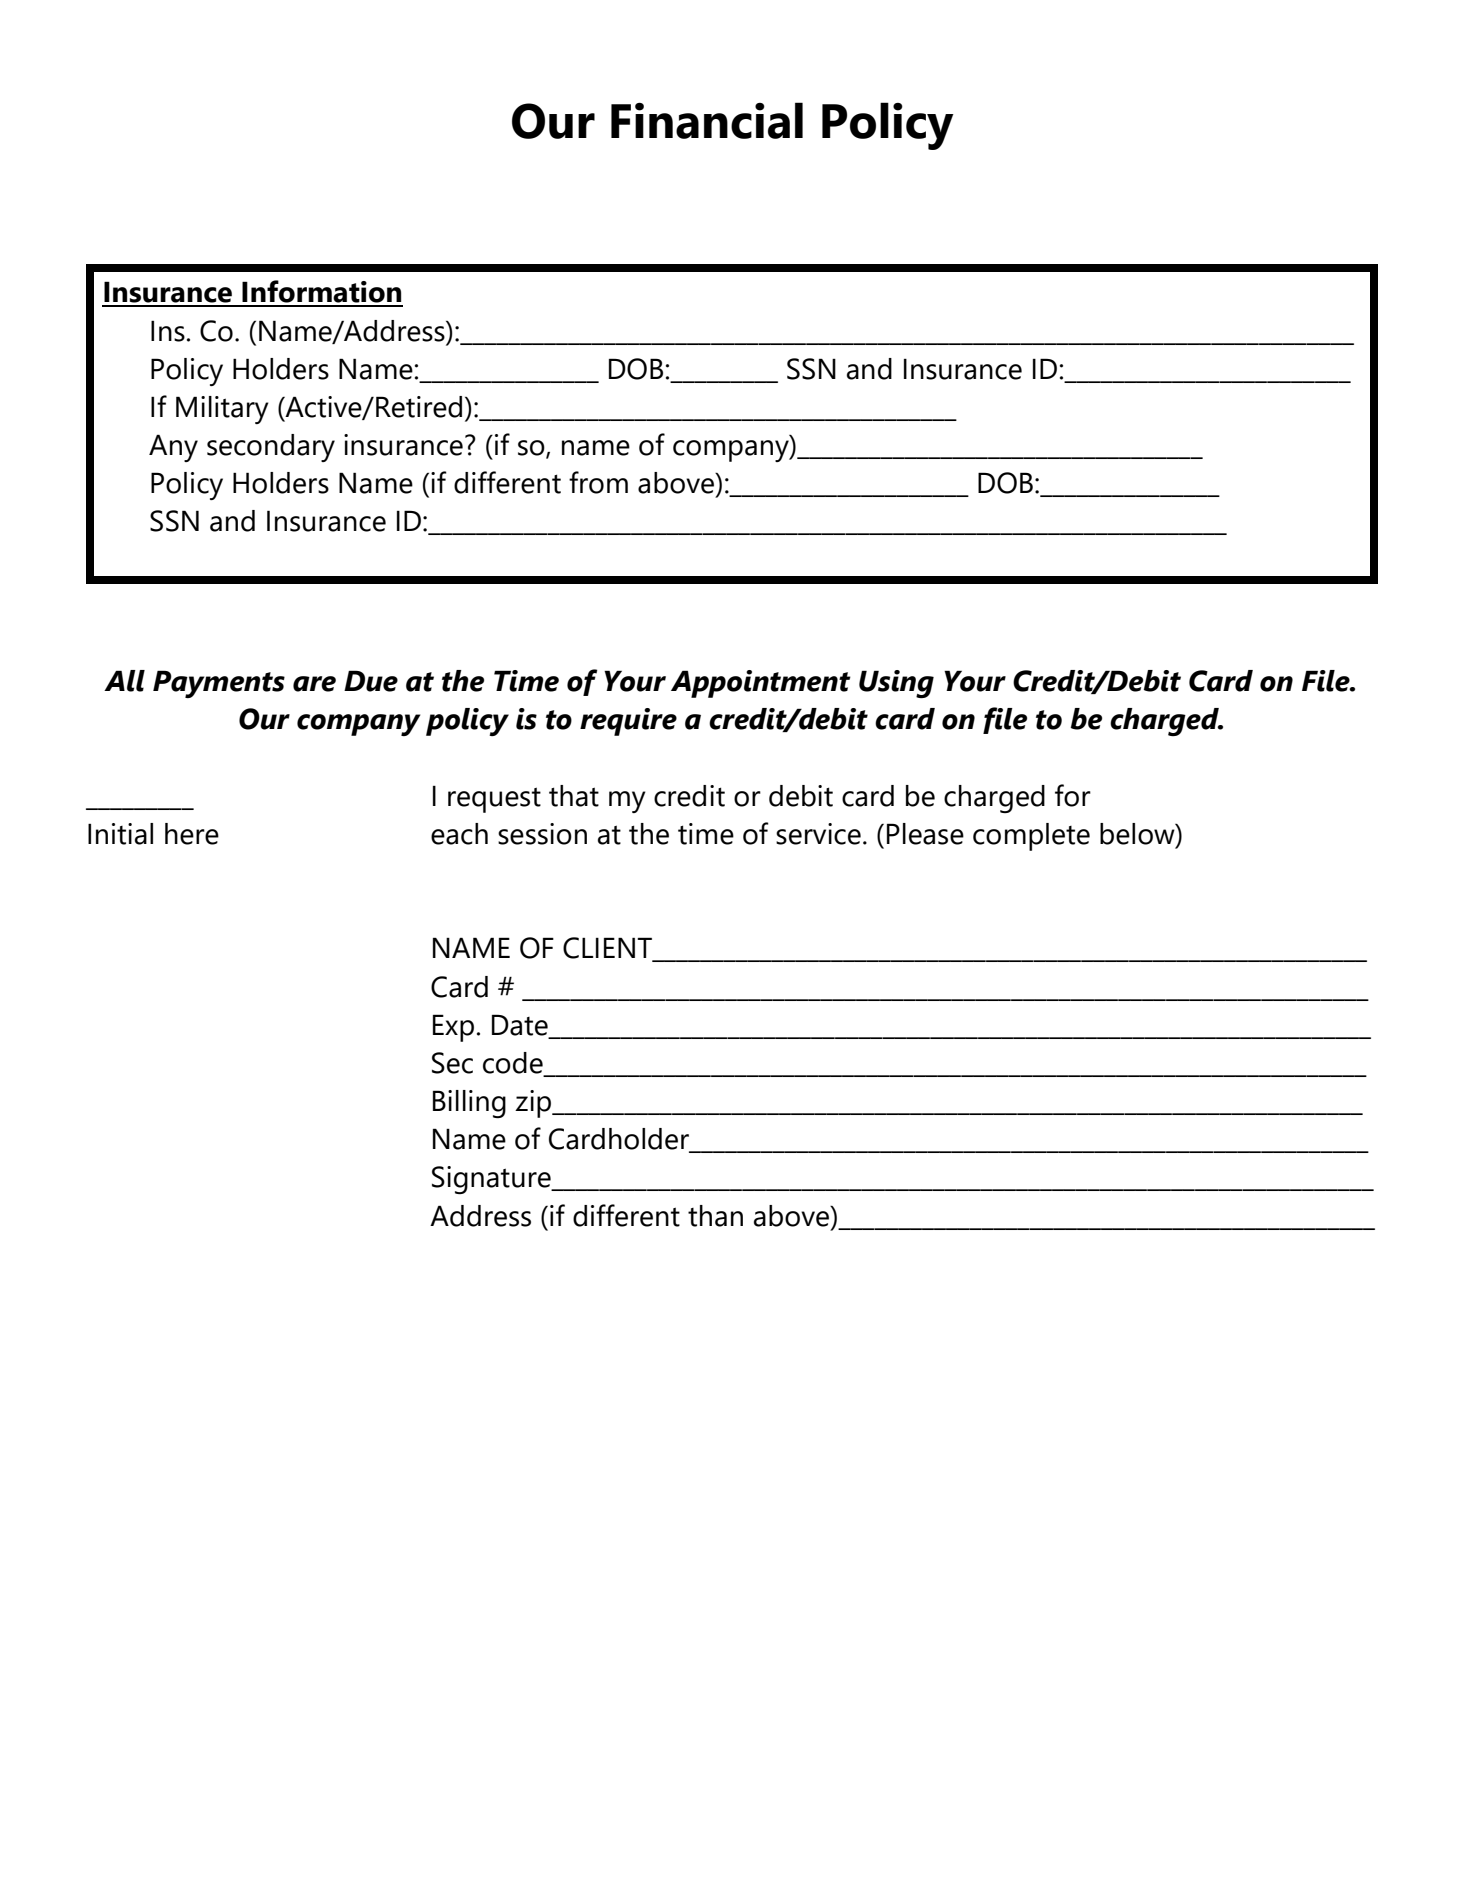 The image size is (1464, 1894). What do you see at coordinates (598, 482) in the screenshot?
I see `from` at bounding box center [598, 482].
